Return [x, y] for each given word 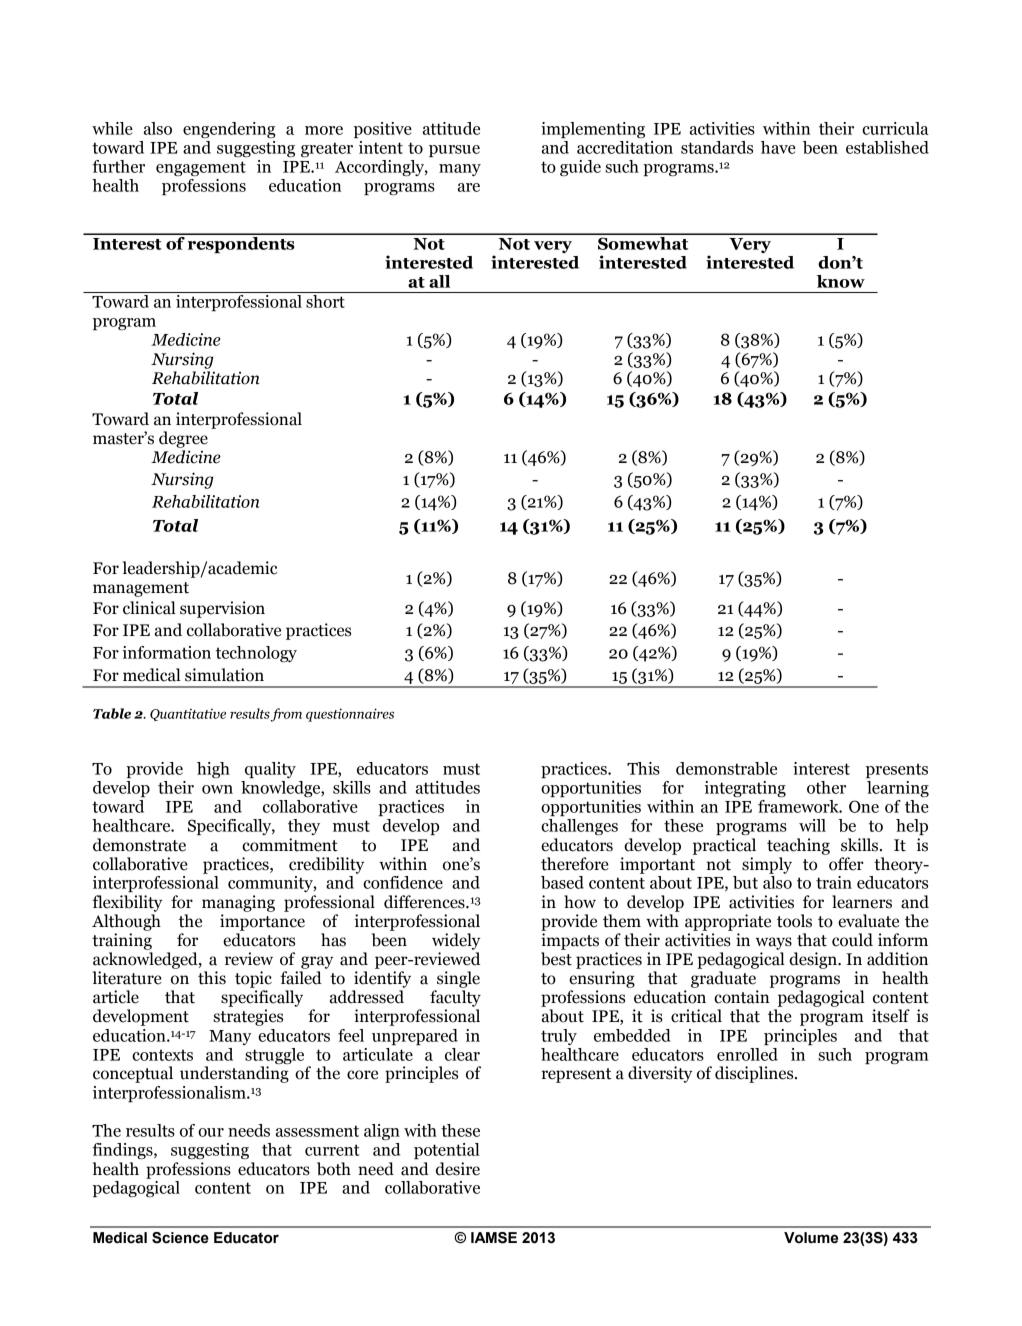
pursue [454, 151]
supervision [222, 609]
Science [180, 1238]
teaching [798, 846]
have [778, 147]
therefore [575, 864]
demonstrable [726, 768]
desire [458, 1169]
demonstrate [139, 845]
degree [183, 439]
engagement [201, 168]
